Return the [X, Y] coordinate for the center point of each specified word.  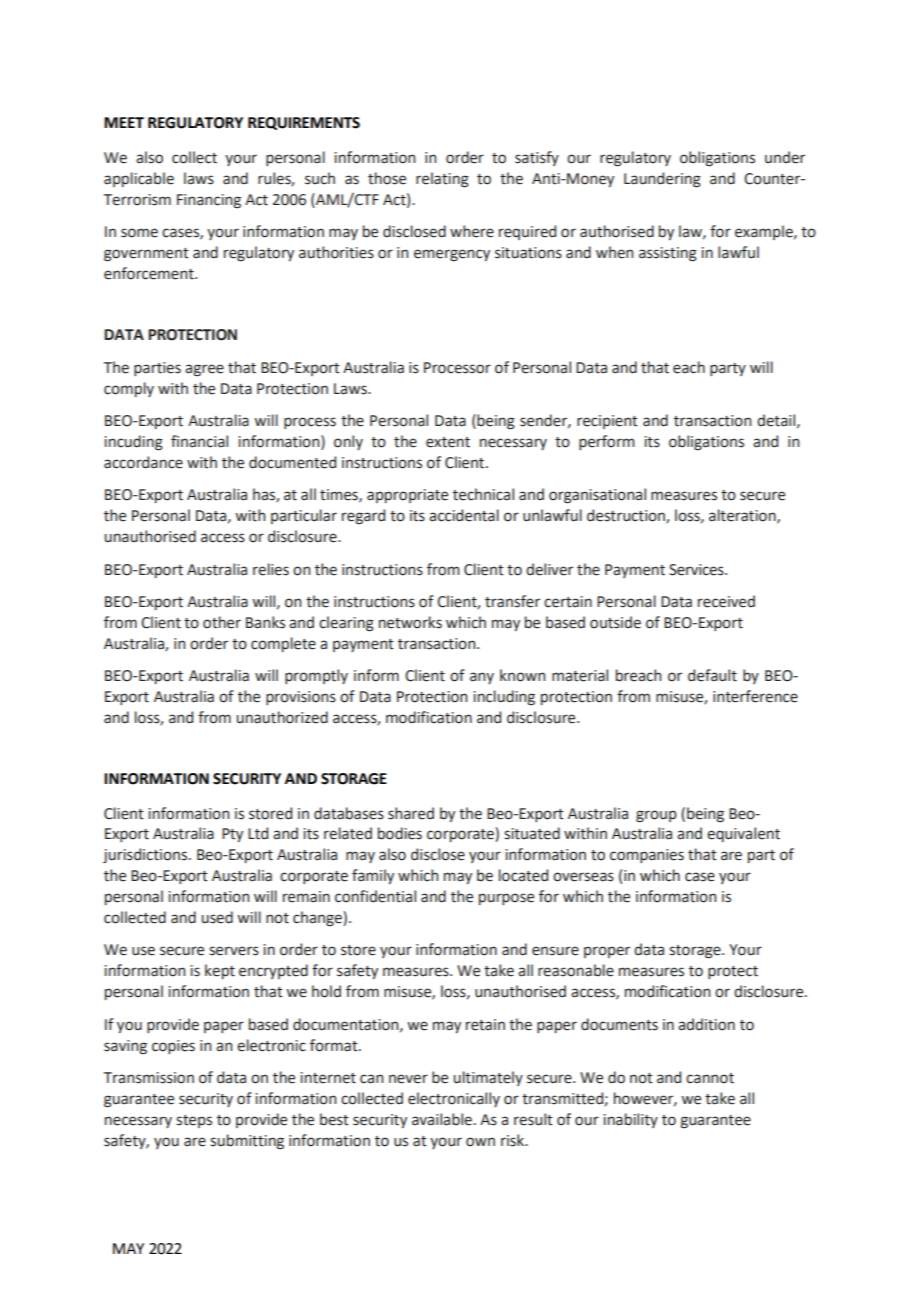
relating [442, 180]
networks [410, 622]
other [222, 622]
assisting [668, 254]
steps [194, 1121]
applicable [139, 179]
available [442, 1119]
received [726, 601]
